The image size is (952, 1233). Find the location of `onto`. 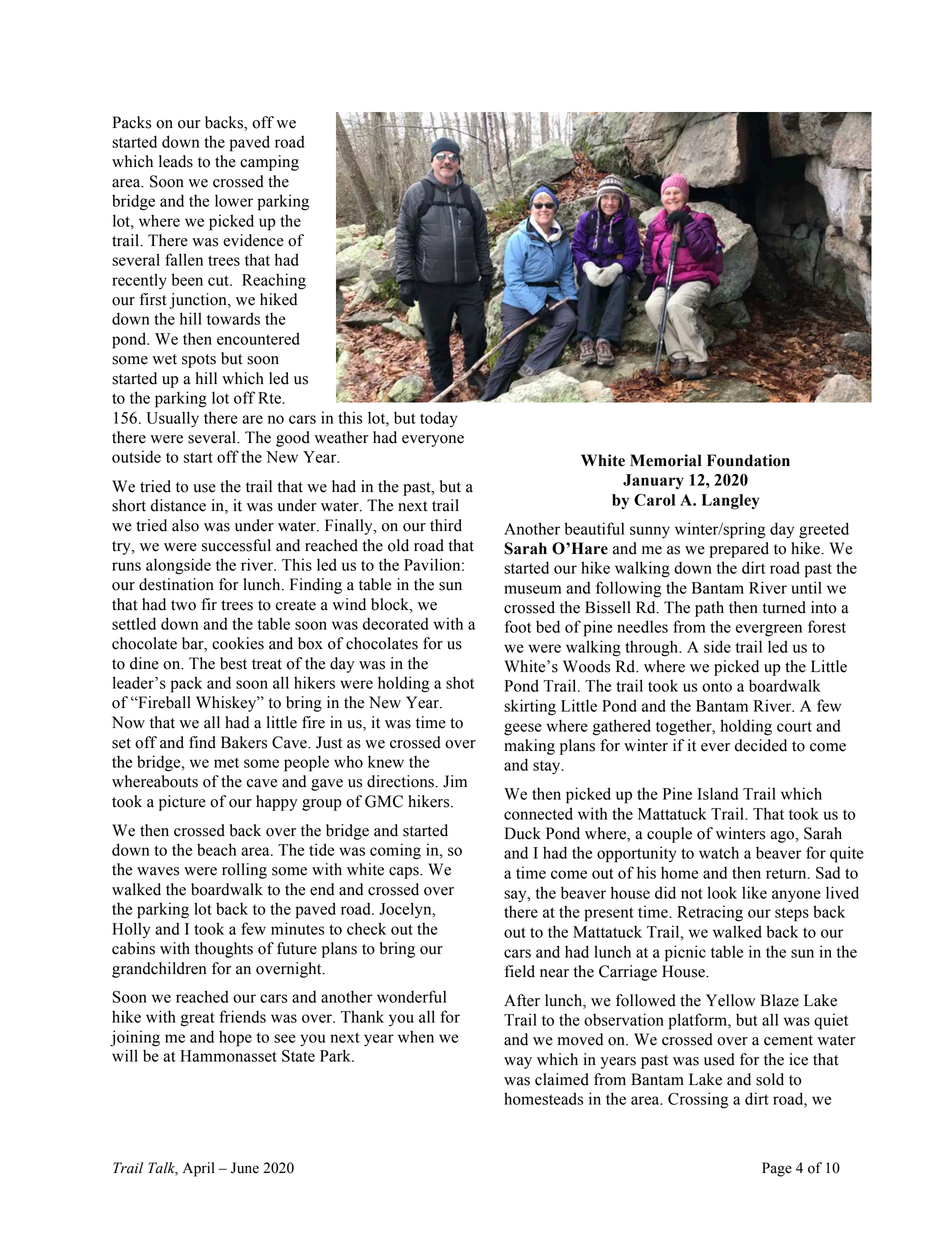

onto is located at coordinates (717, 686).
